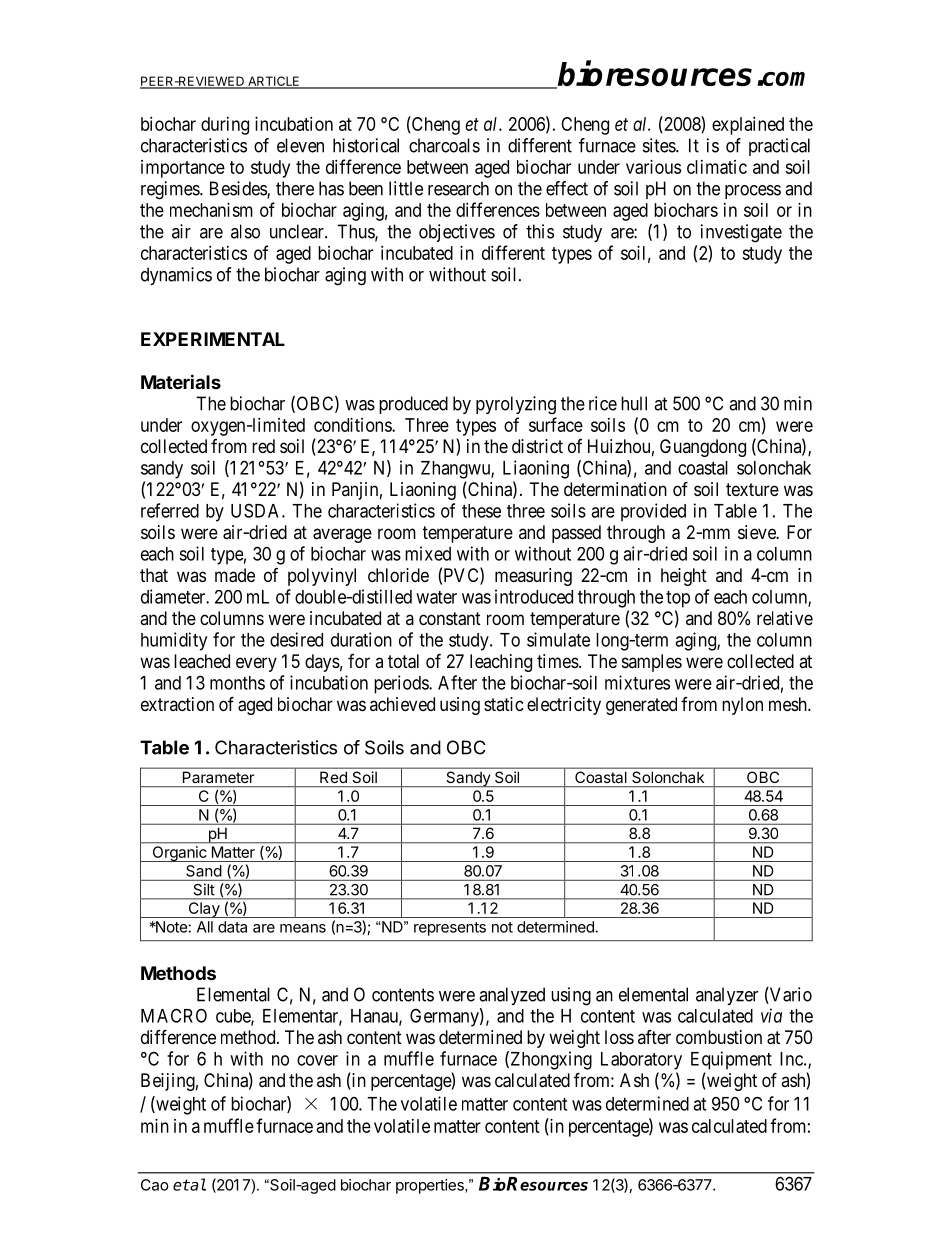 The image size is (952, 1233). What do you see at coordinates (748, 126) in the page?
I see `explained` at bounding box center [748, 126].
